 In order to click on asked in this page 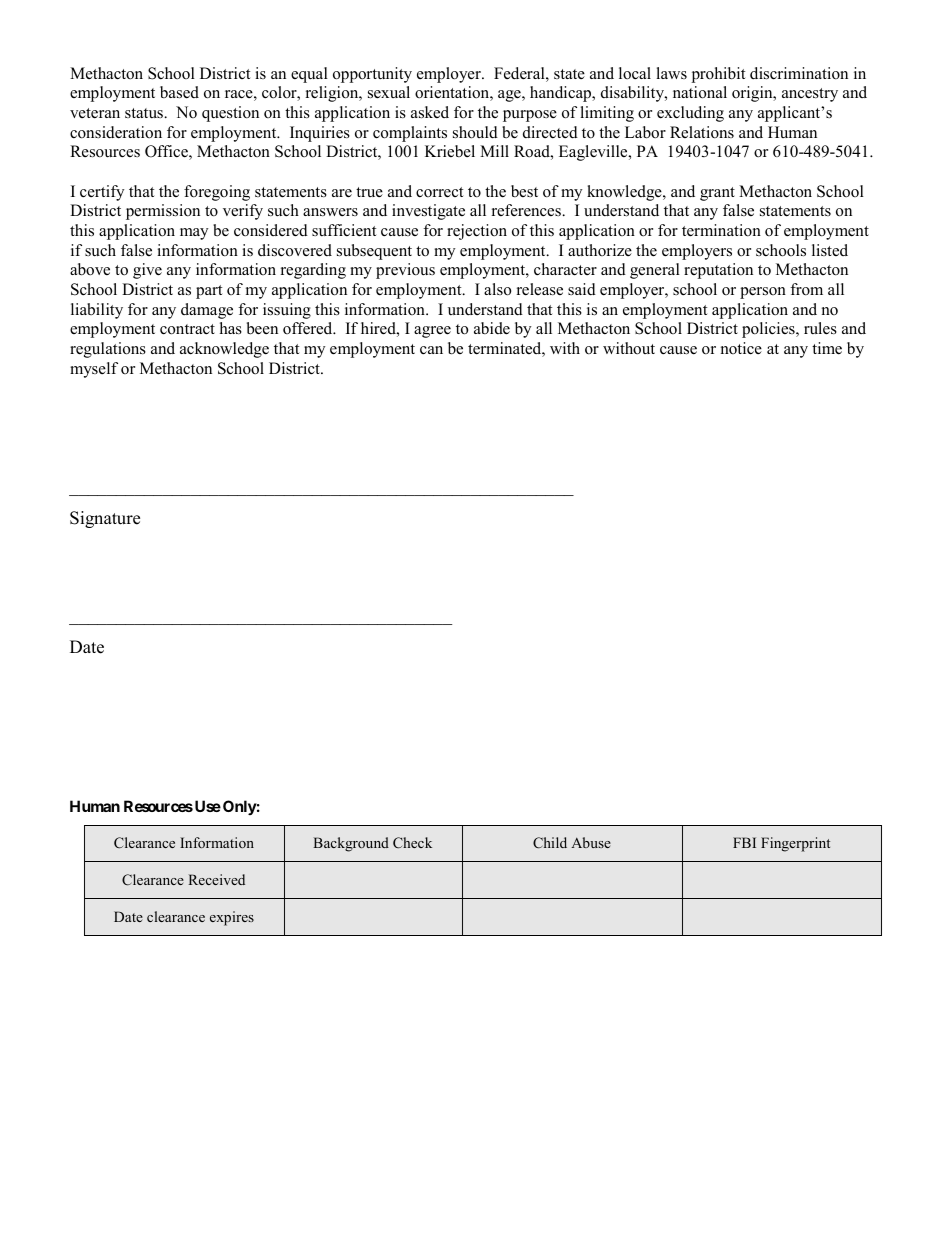, I will do `click(430, 112)`.
